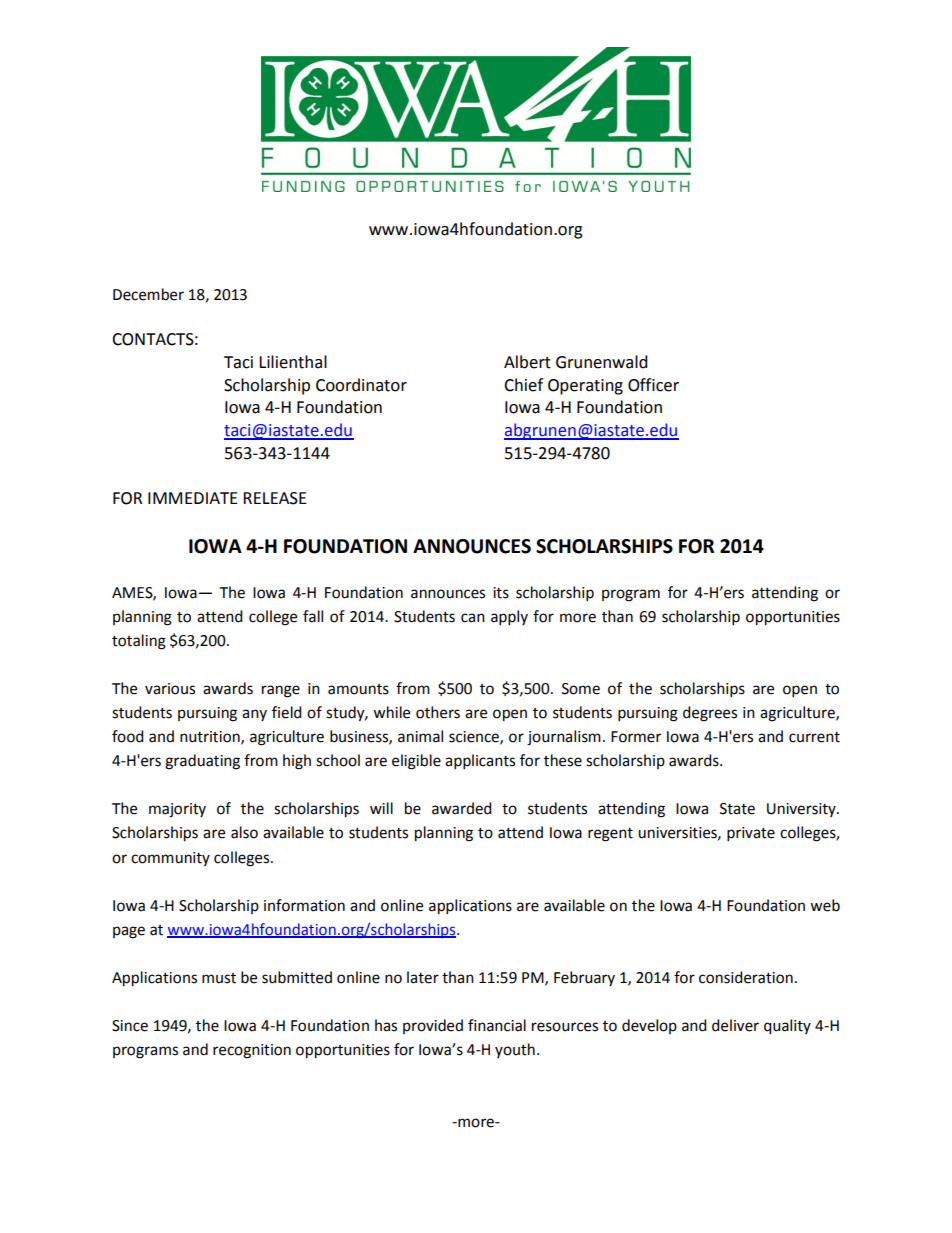  What do you see at coordinates (814, 737) in the screenshot?
I see `current` at bounding box center [814, 737].
